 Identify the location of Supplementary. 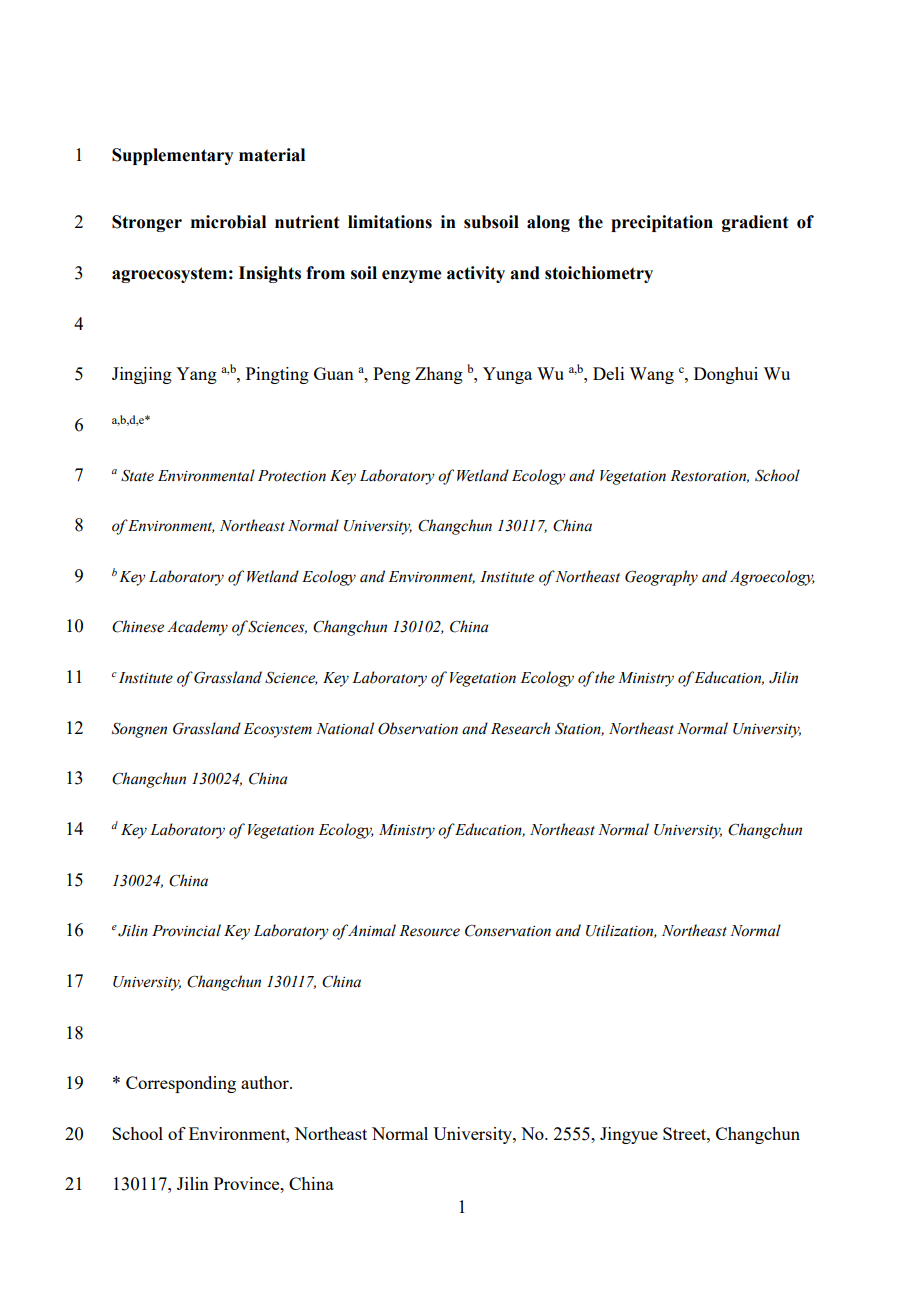
(173, 156).
